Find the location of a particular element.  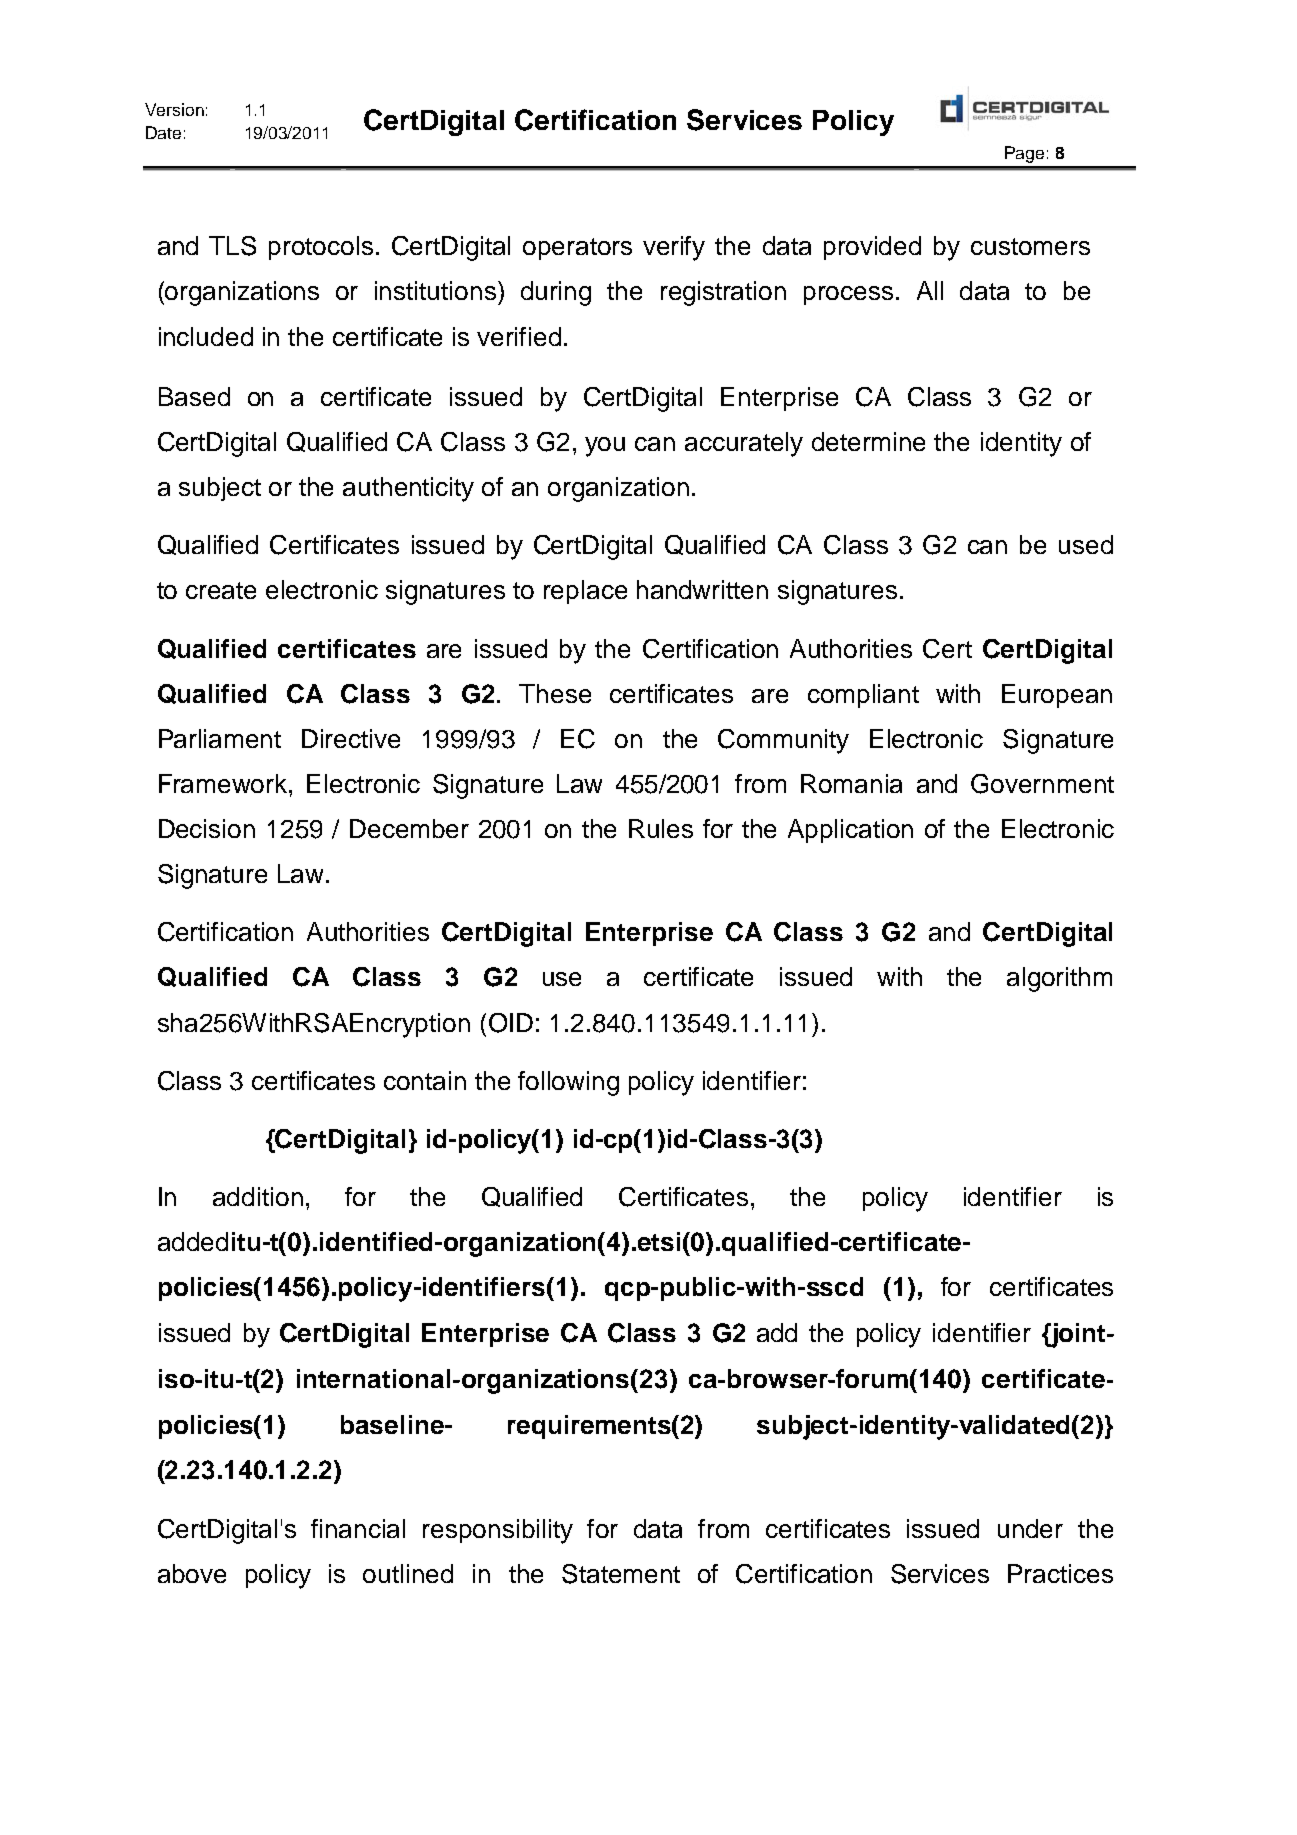

Version is located at coordinates (174, 109).
